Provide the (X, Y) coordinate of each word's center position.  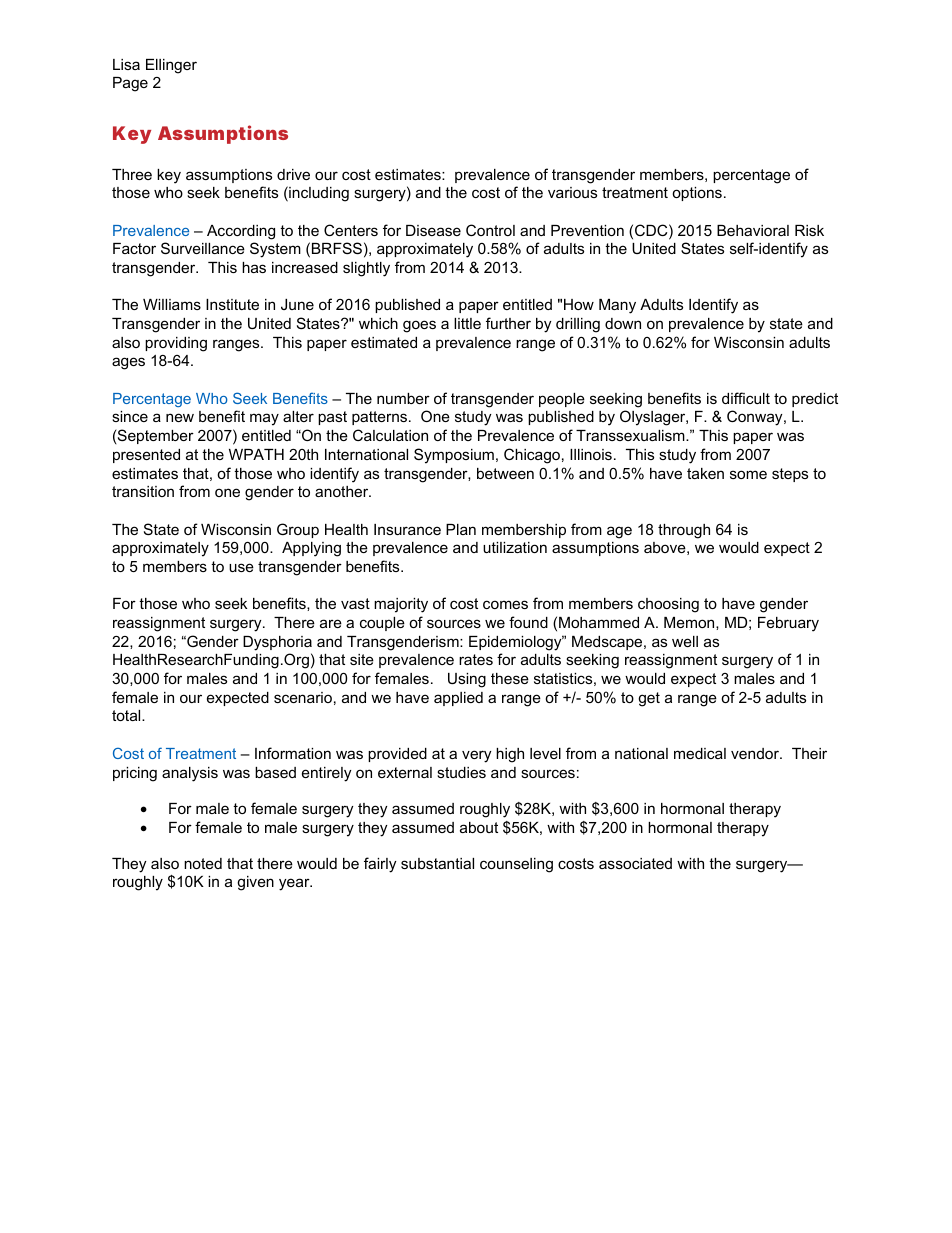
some (748, 474)
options (697, 194)
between (505, 473)
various (572, 192)
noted (203, 863)
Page (130, 84)
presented (146, 456)
